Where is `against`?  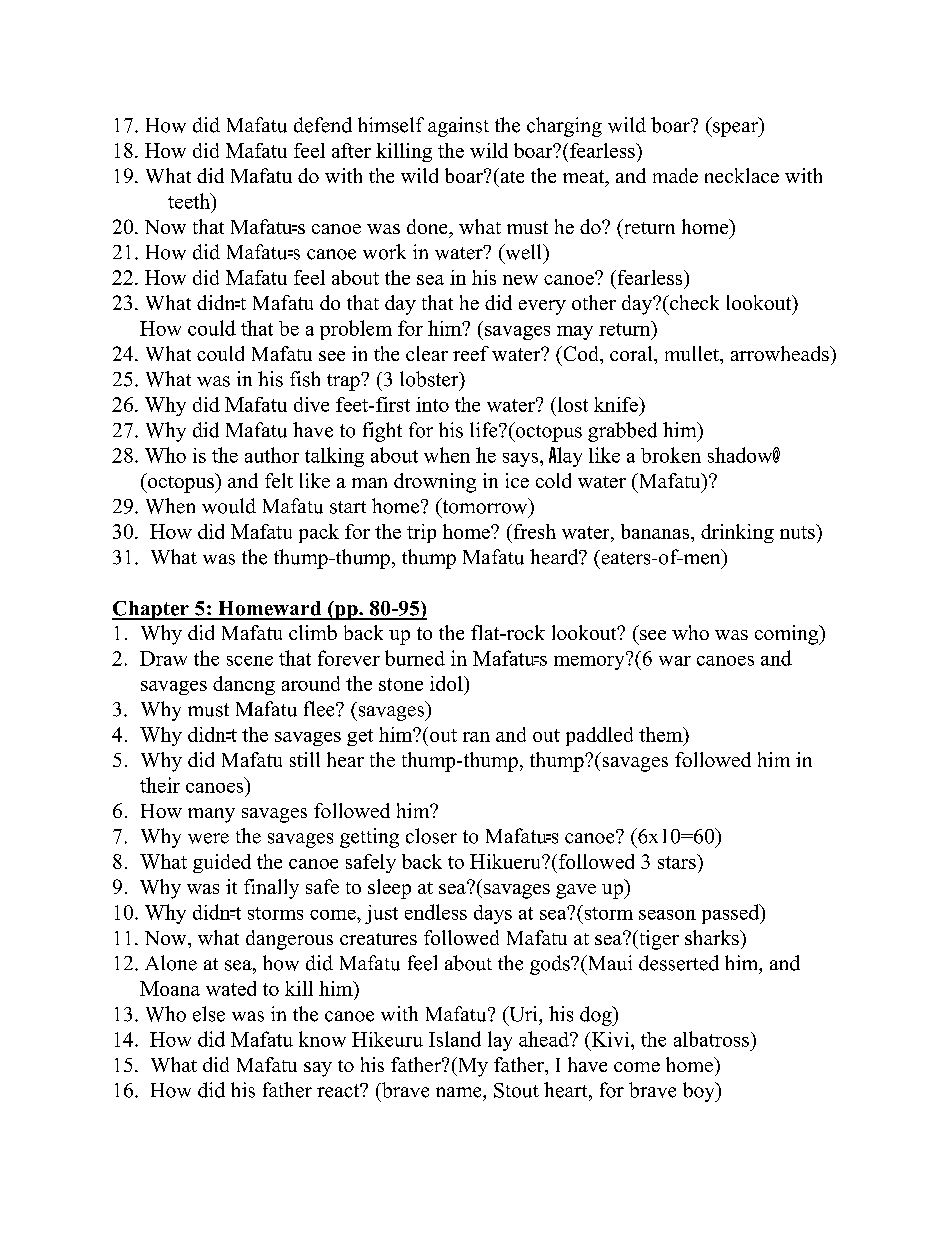 against is located at coordinates (458, 127).
